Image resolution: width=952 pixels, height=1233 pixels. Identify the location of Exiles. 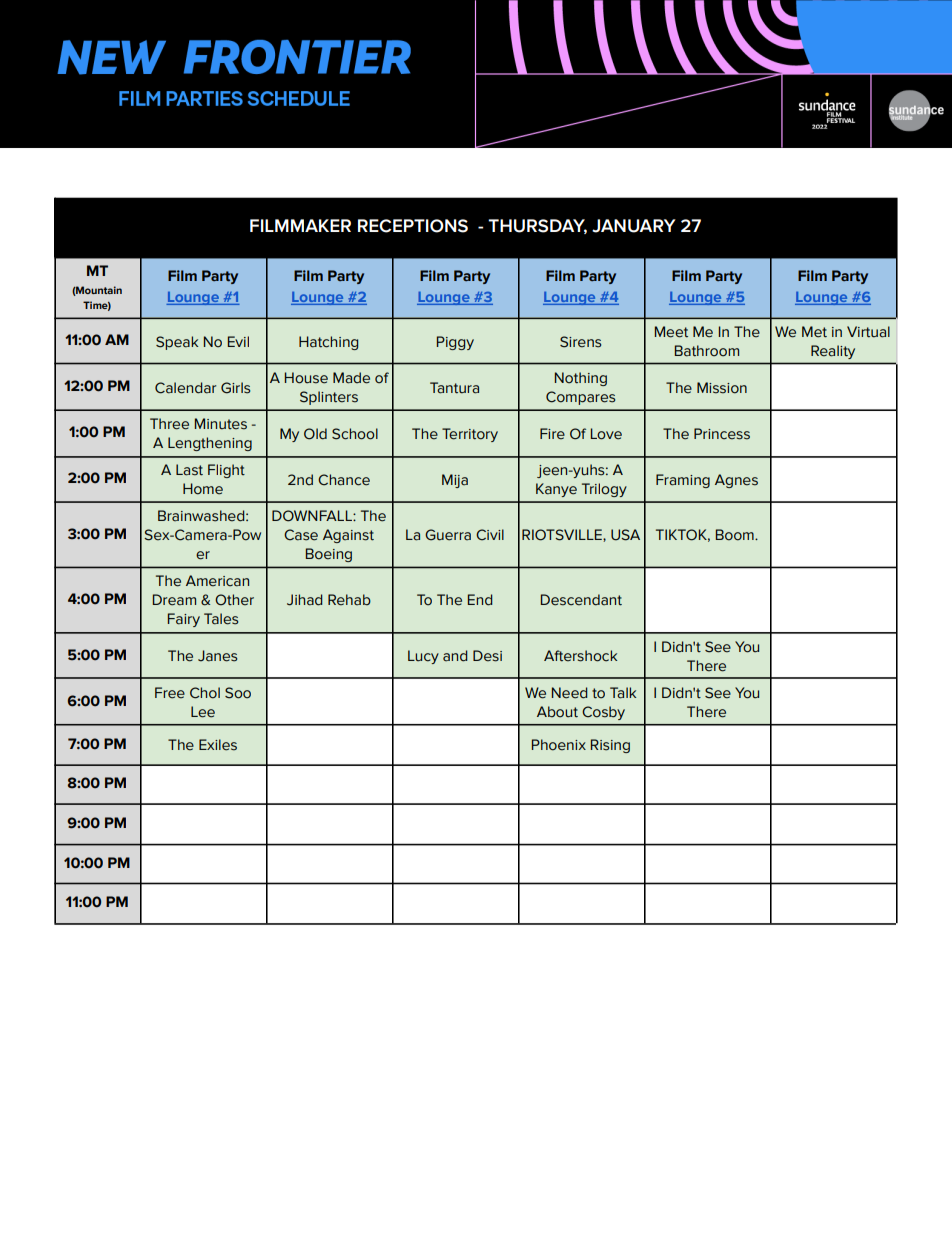
(218, 745).
